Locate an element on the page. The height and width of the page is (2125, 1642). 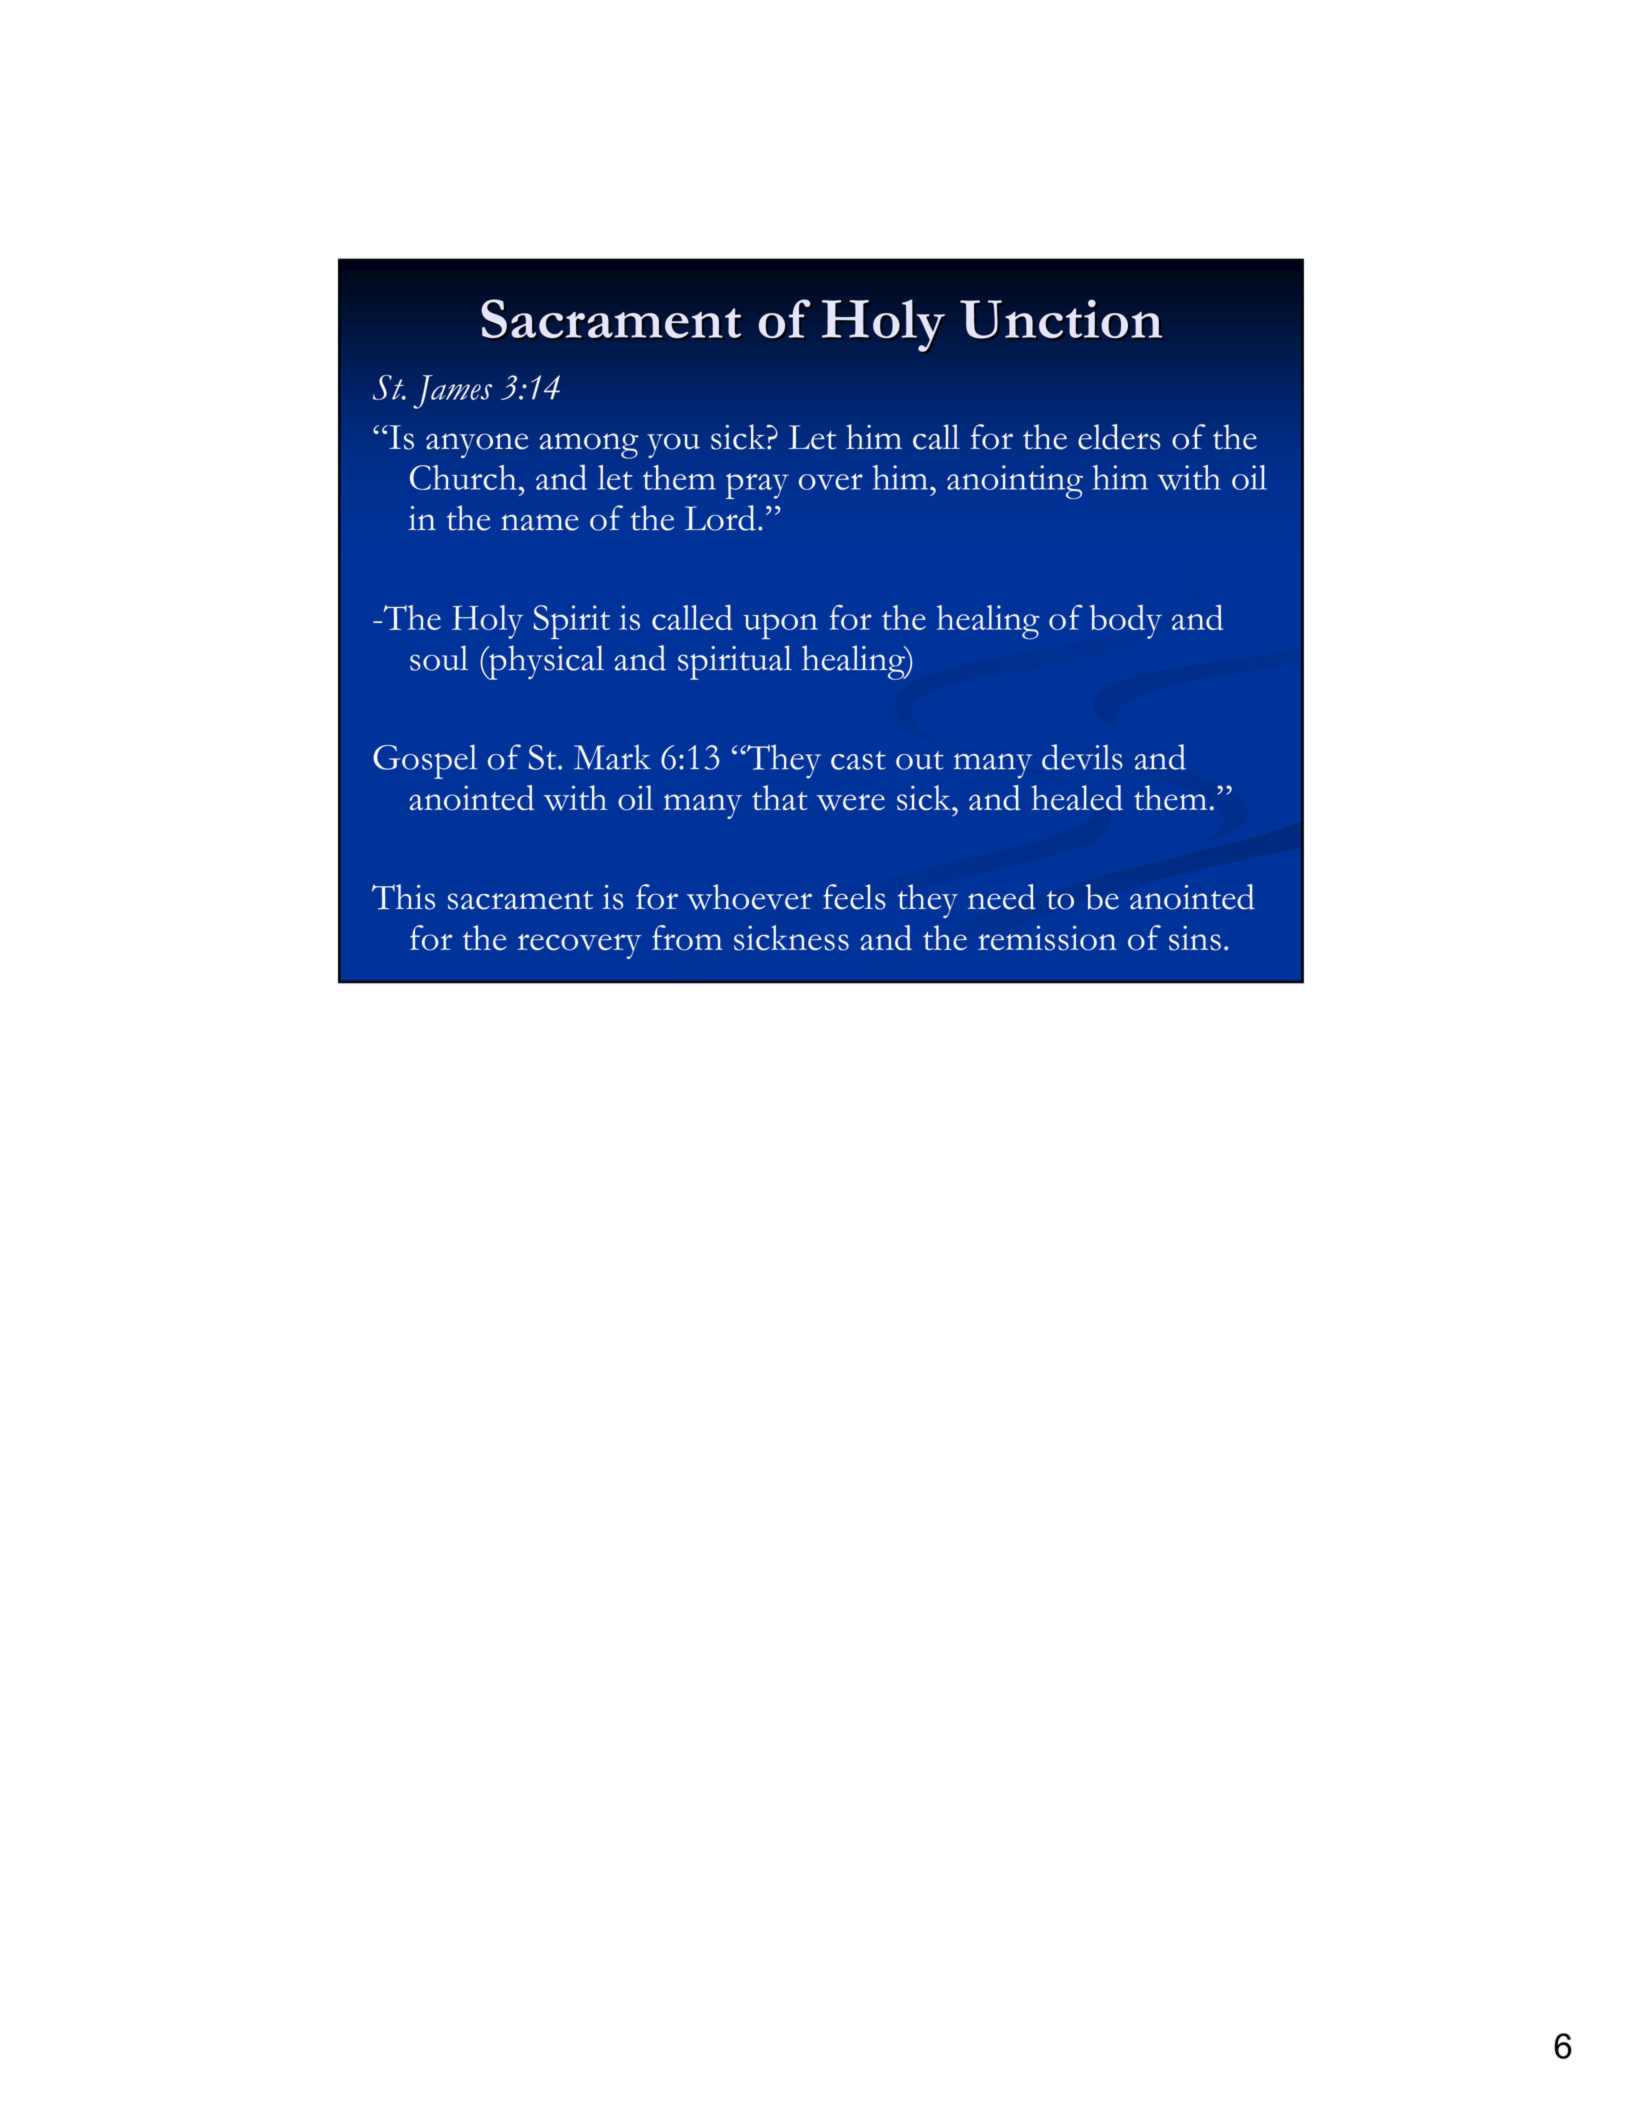
body is located at coordinates (1126, 622).
